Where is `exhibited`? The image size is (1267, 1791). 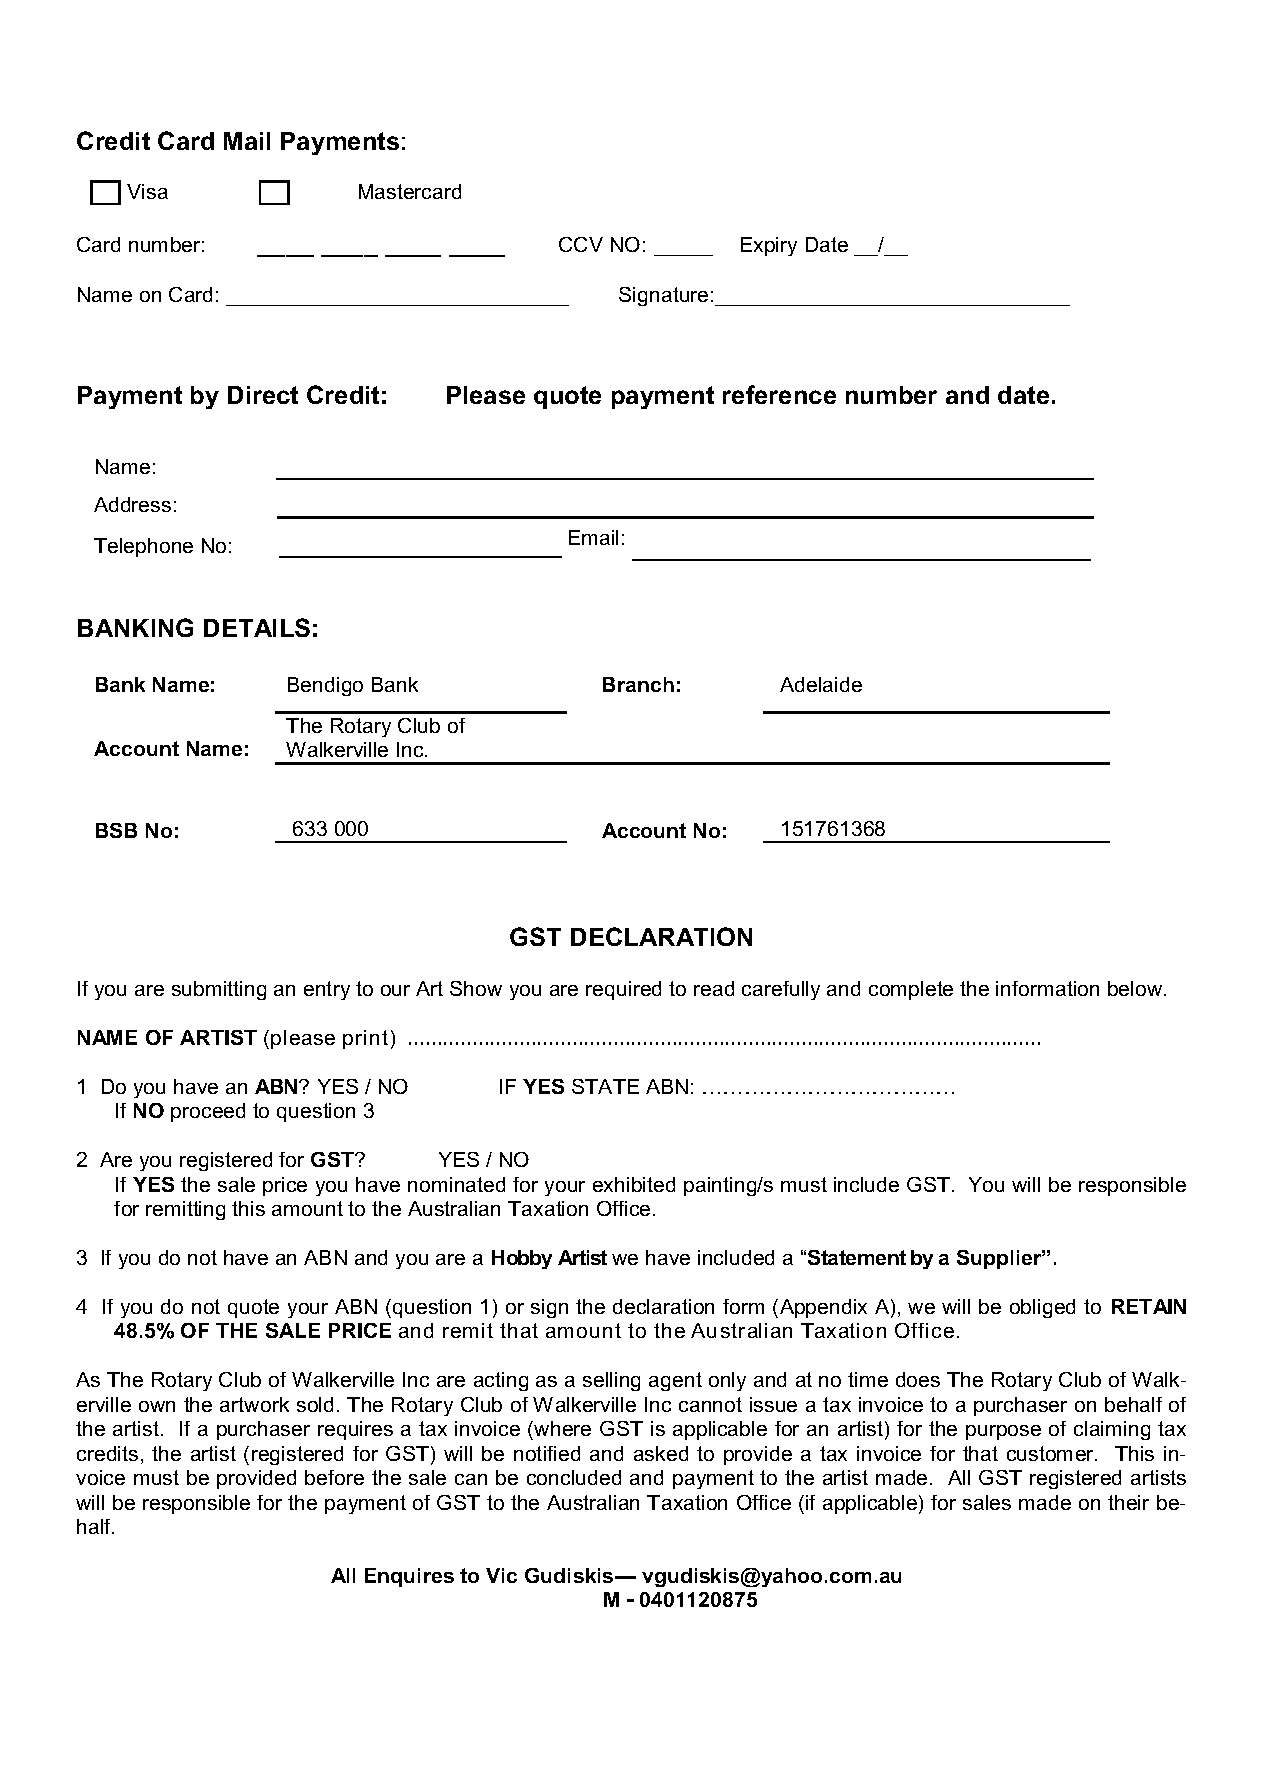 exhibited is located at coordinates (634, 1184).
